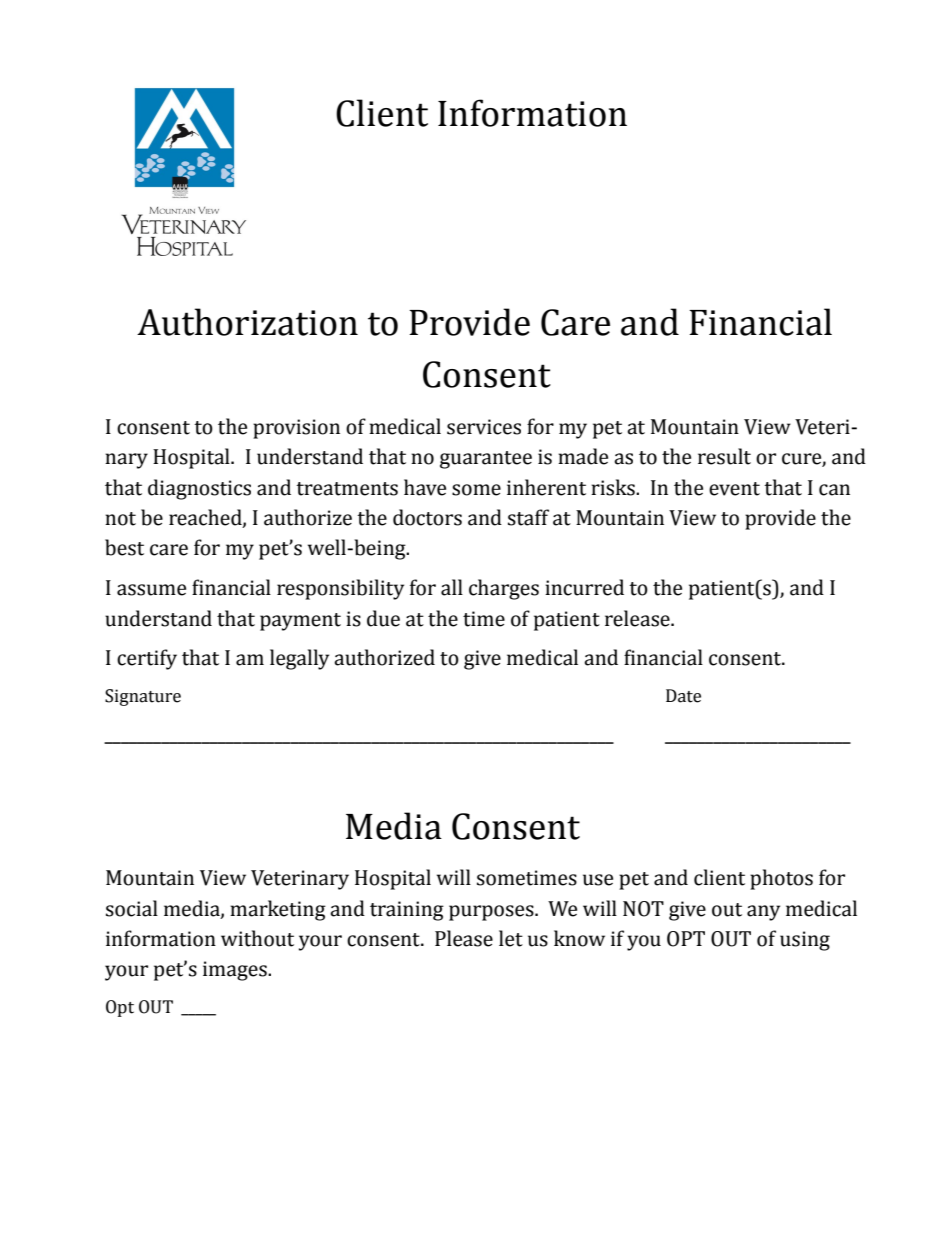  Describe the element at coordinates (464, 938) in the screenshot. I see `Please` at that location.
